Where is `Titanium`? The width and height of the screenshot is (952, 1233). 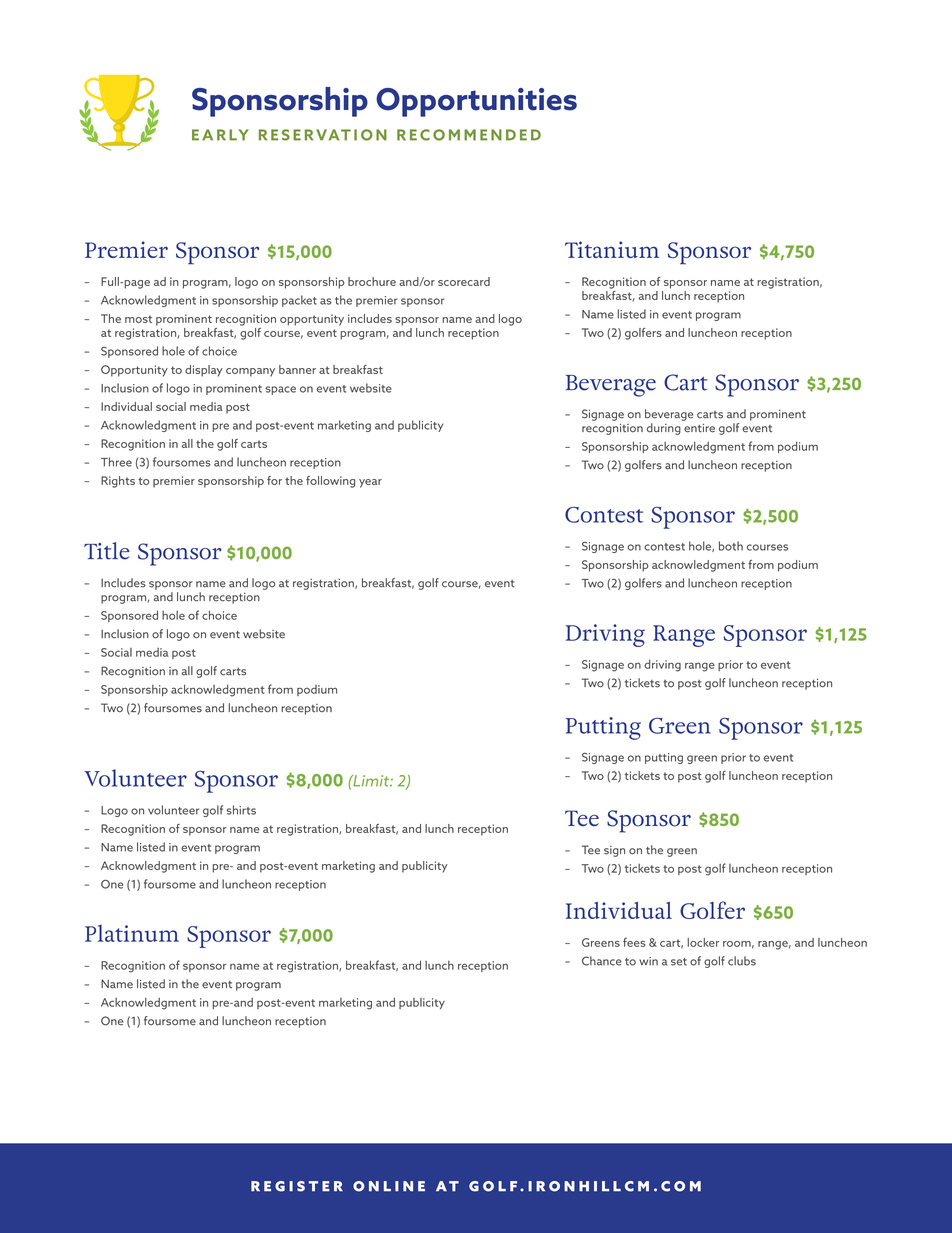 Titanium is located at coordinates (612, 249).
